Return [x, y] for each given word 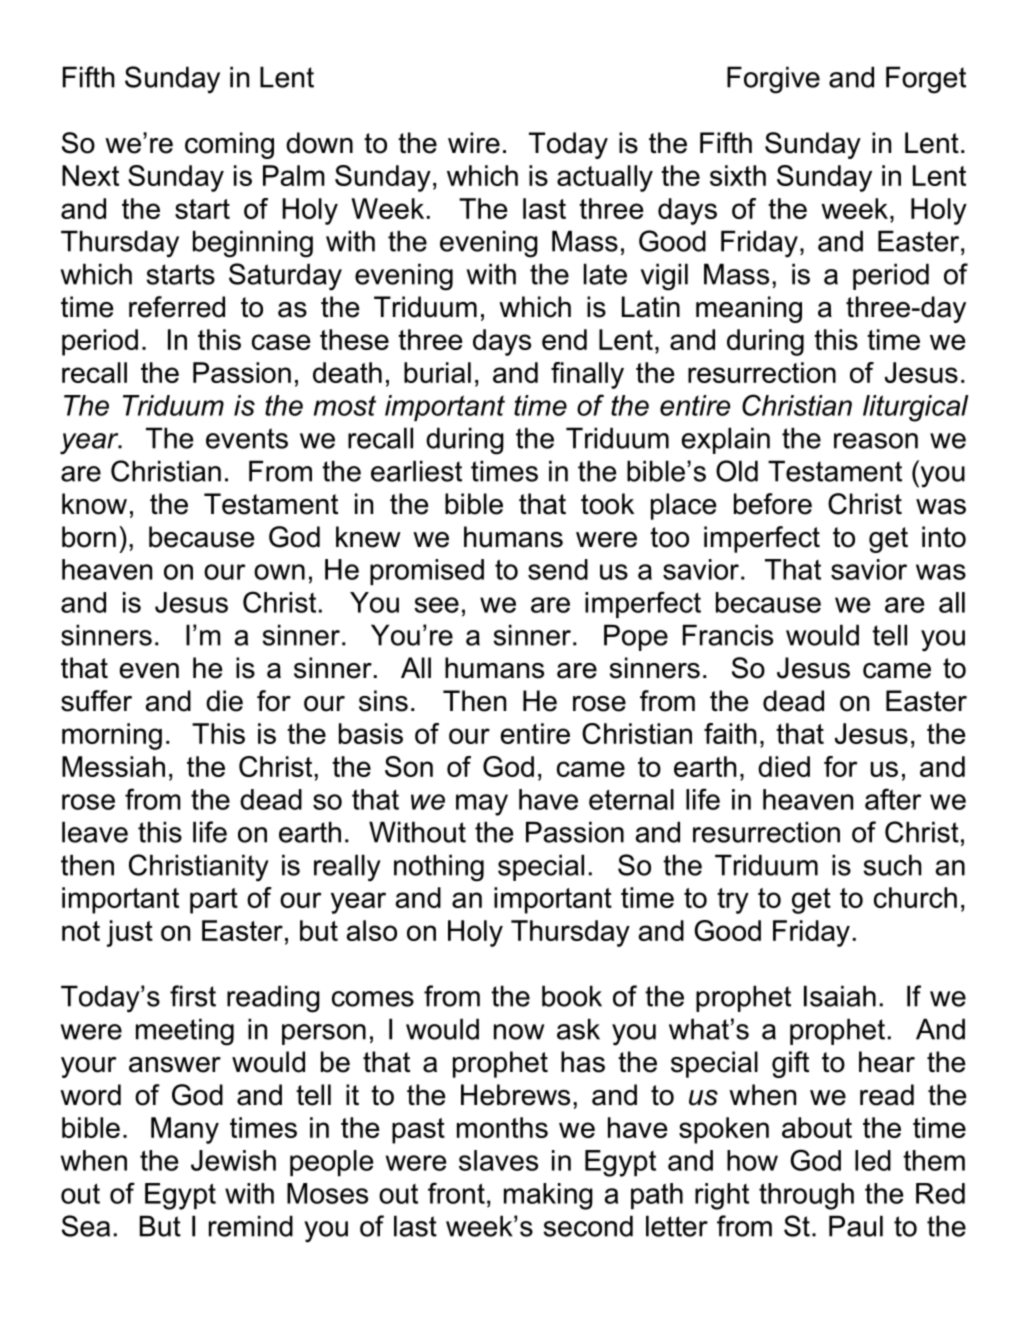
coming [229, 145]
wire [474, 143]
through [806, 1196]
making [548, 1196]
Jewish [233, 1160]
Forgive [773, 80]
